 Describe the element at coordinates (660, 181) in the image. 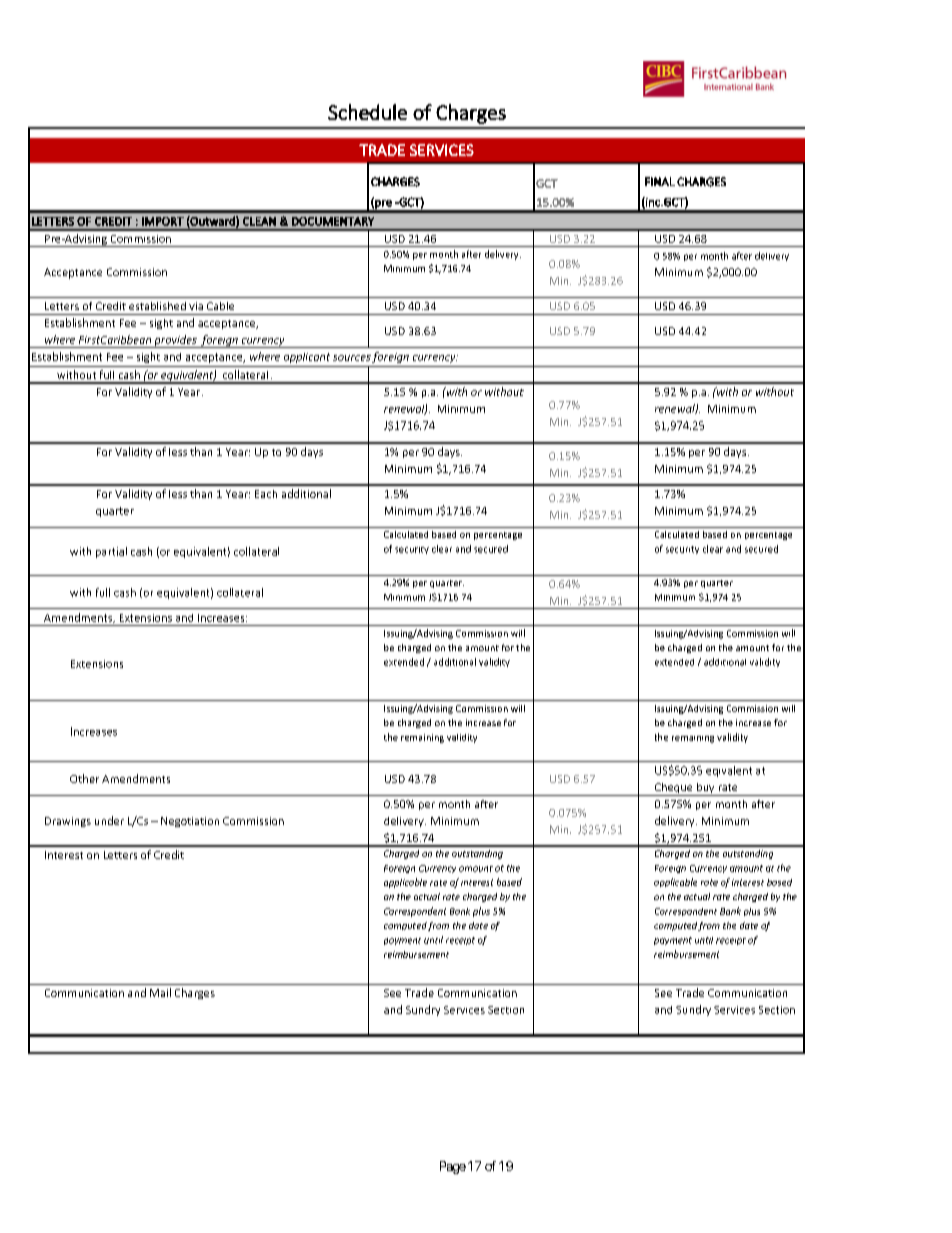

I see `FINAL` at that location.
